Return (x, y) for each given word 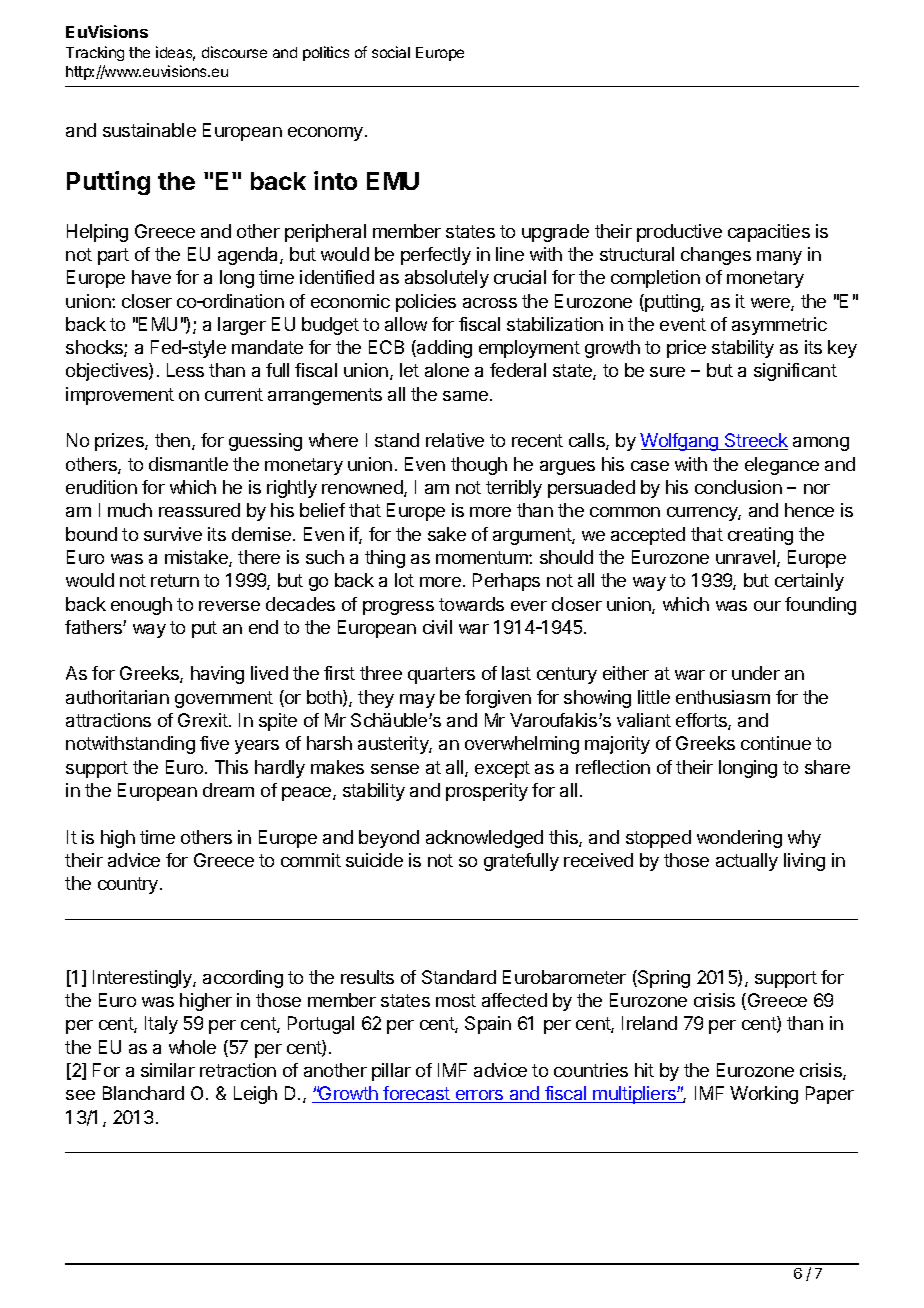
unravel (745, 557)
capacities (769, 233)
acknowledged (484, 839)
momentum (483, 557)
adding (443, 349)
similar (168, 1070)
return (175, 580)
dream (228, 790)
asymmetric (779, 326)
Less (185, 370)
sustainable (149, 130)
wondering (739, 839)
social (391, 52)
